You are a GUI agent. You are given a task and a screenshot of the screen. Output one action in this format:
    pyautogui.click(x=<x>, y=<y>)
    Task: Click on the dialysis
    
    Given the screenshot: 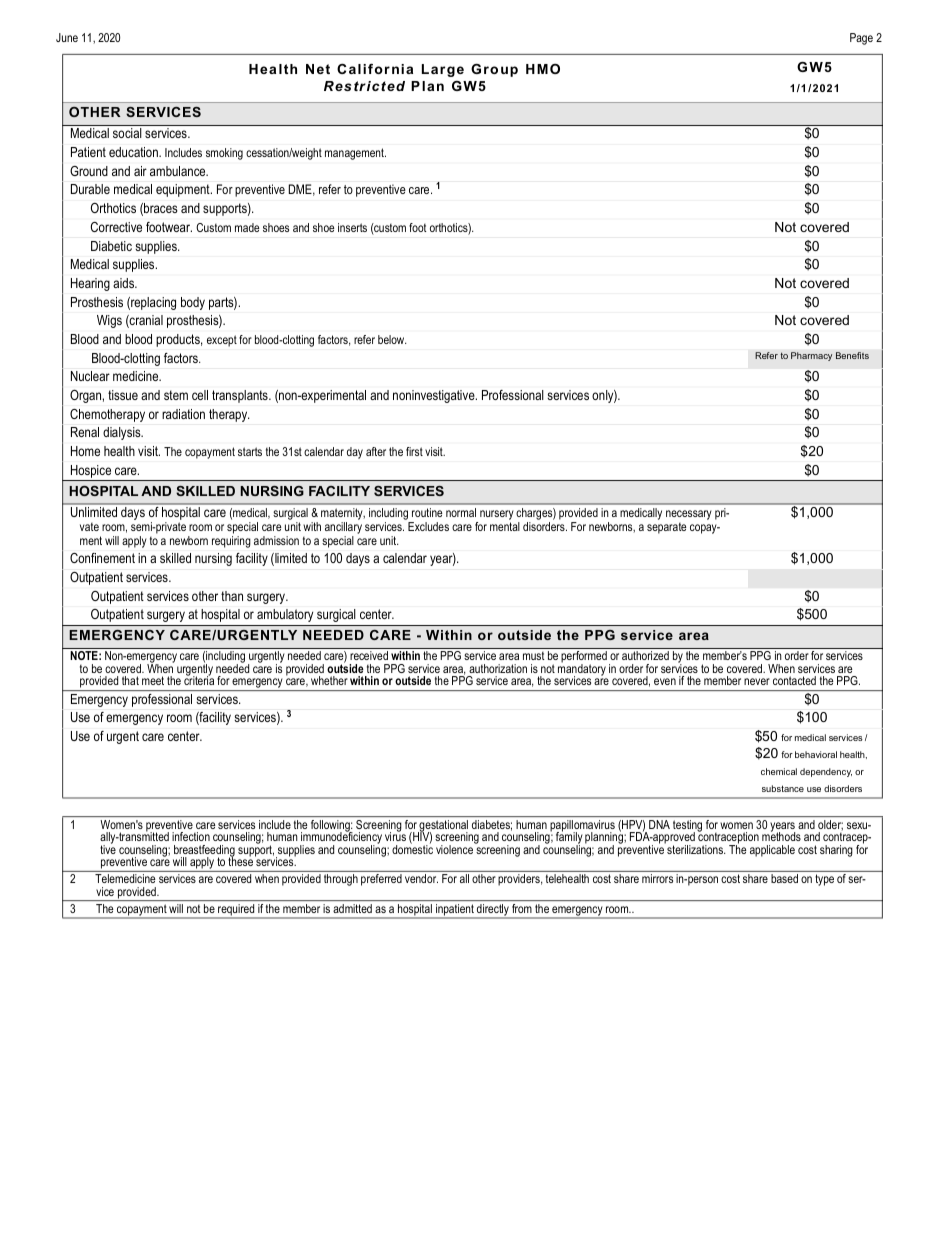 What is the action you would take?
    pyautogui.click(x=123, y=433)
